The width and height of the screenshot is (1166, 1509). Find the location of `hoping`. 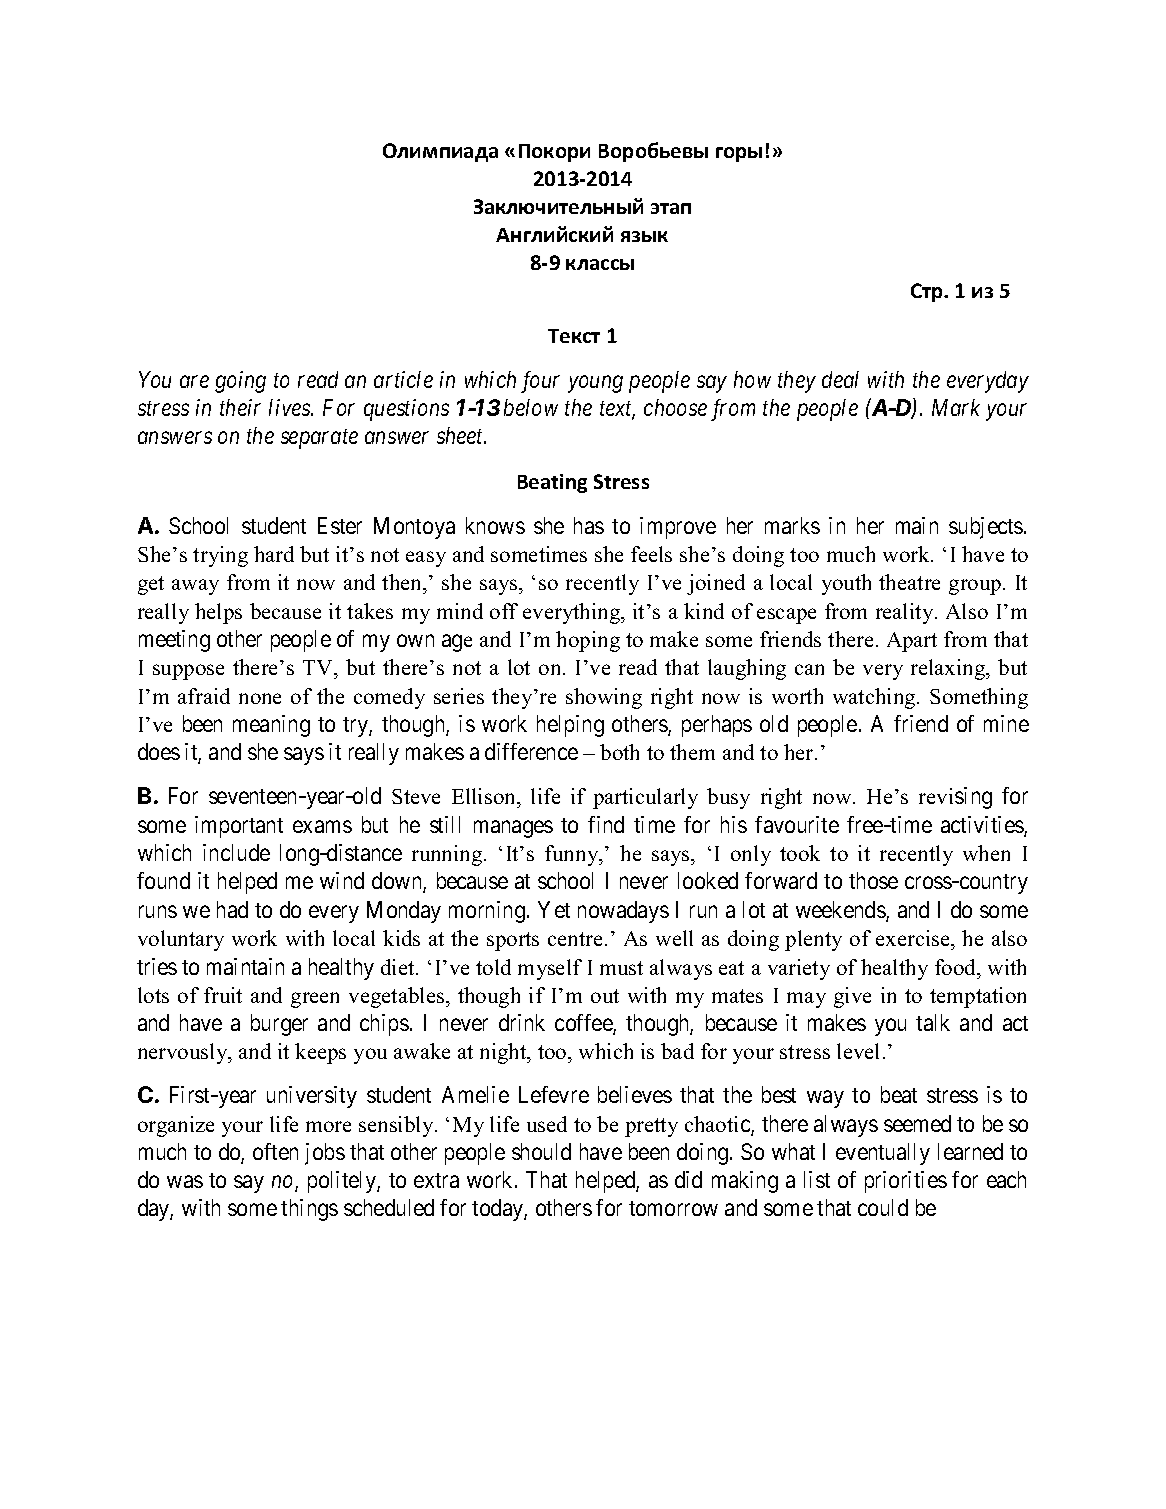

hoping is located at coordinates (588, 641).
